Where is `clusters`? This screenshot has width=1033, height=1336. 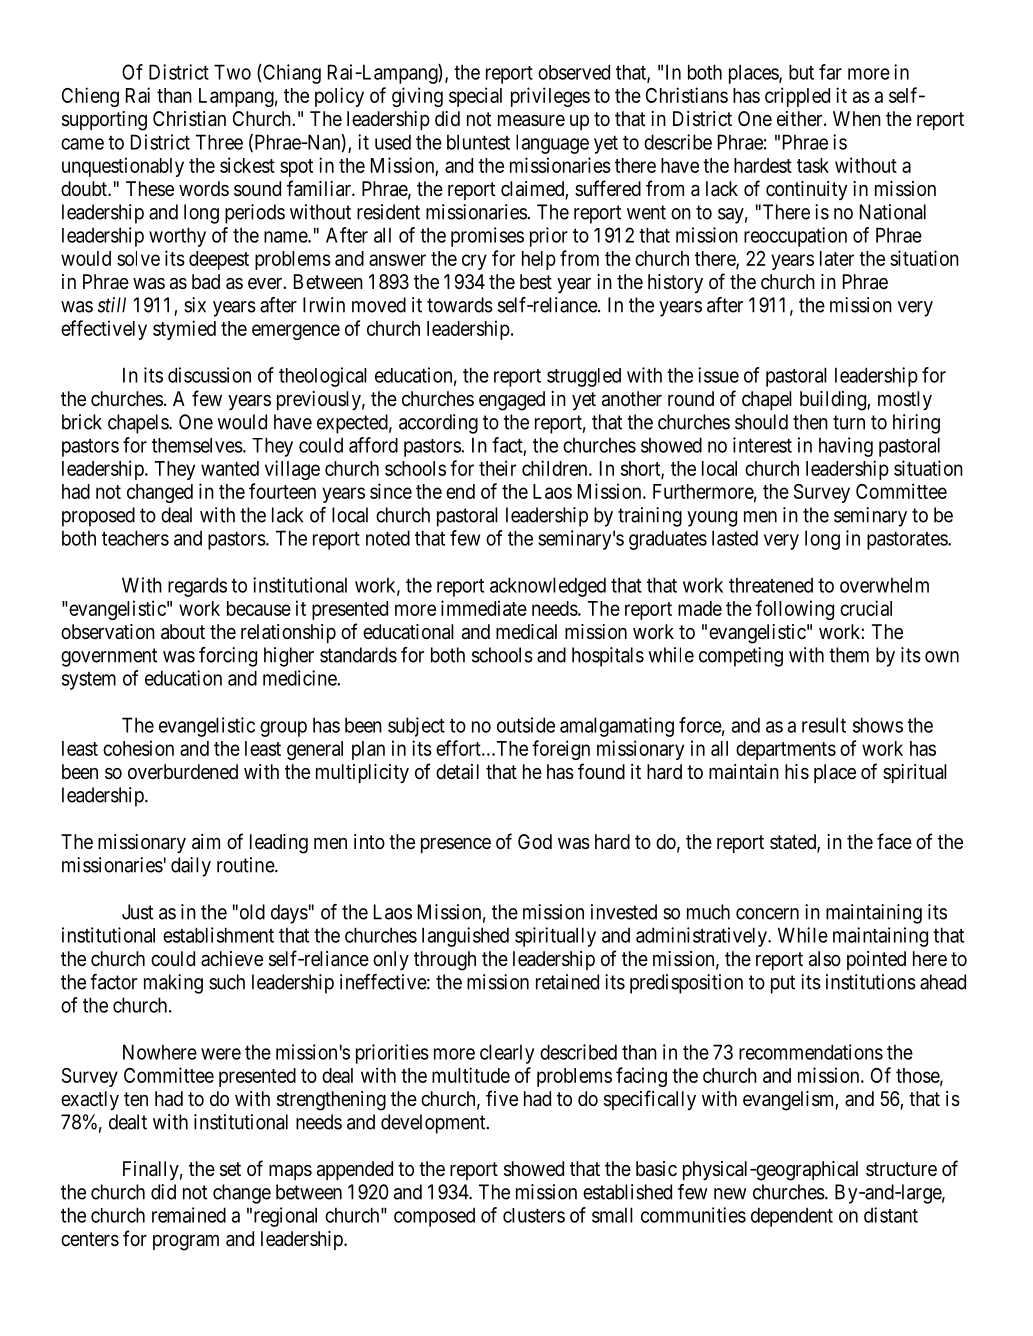
clusters is located at coordinates (534, 1215).
